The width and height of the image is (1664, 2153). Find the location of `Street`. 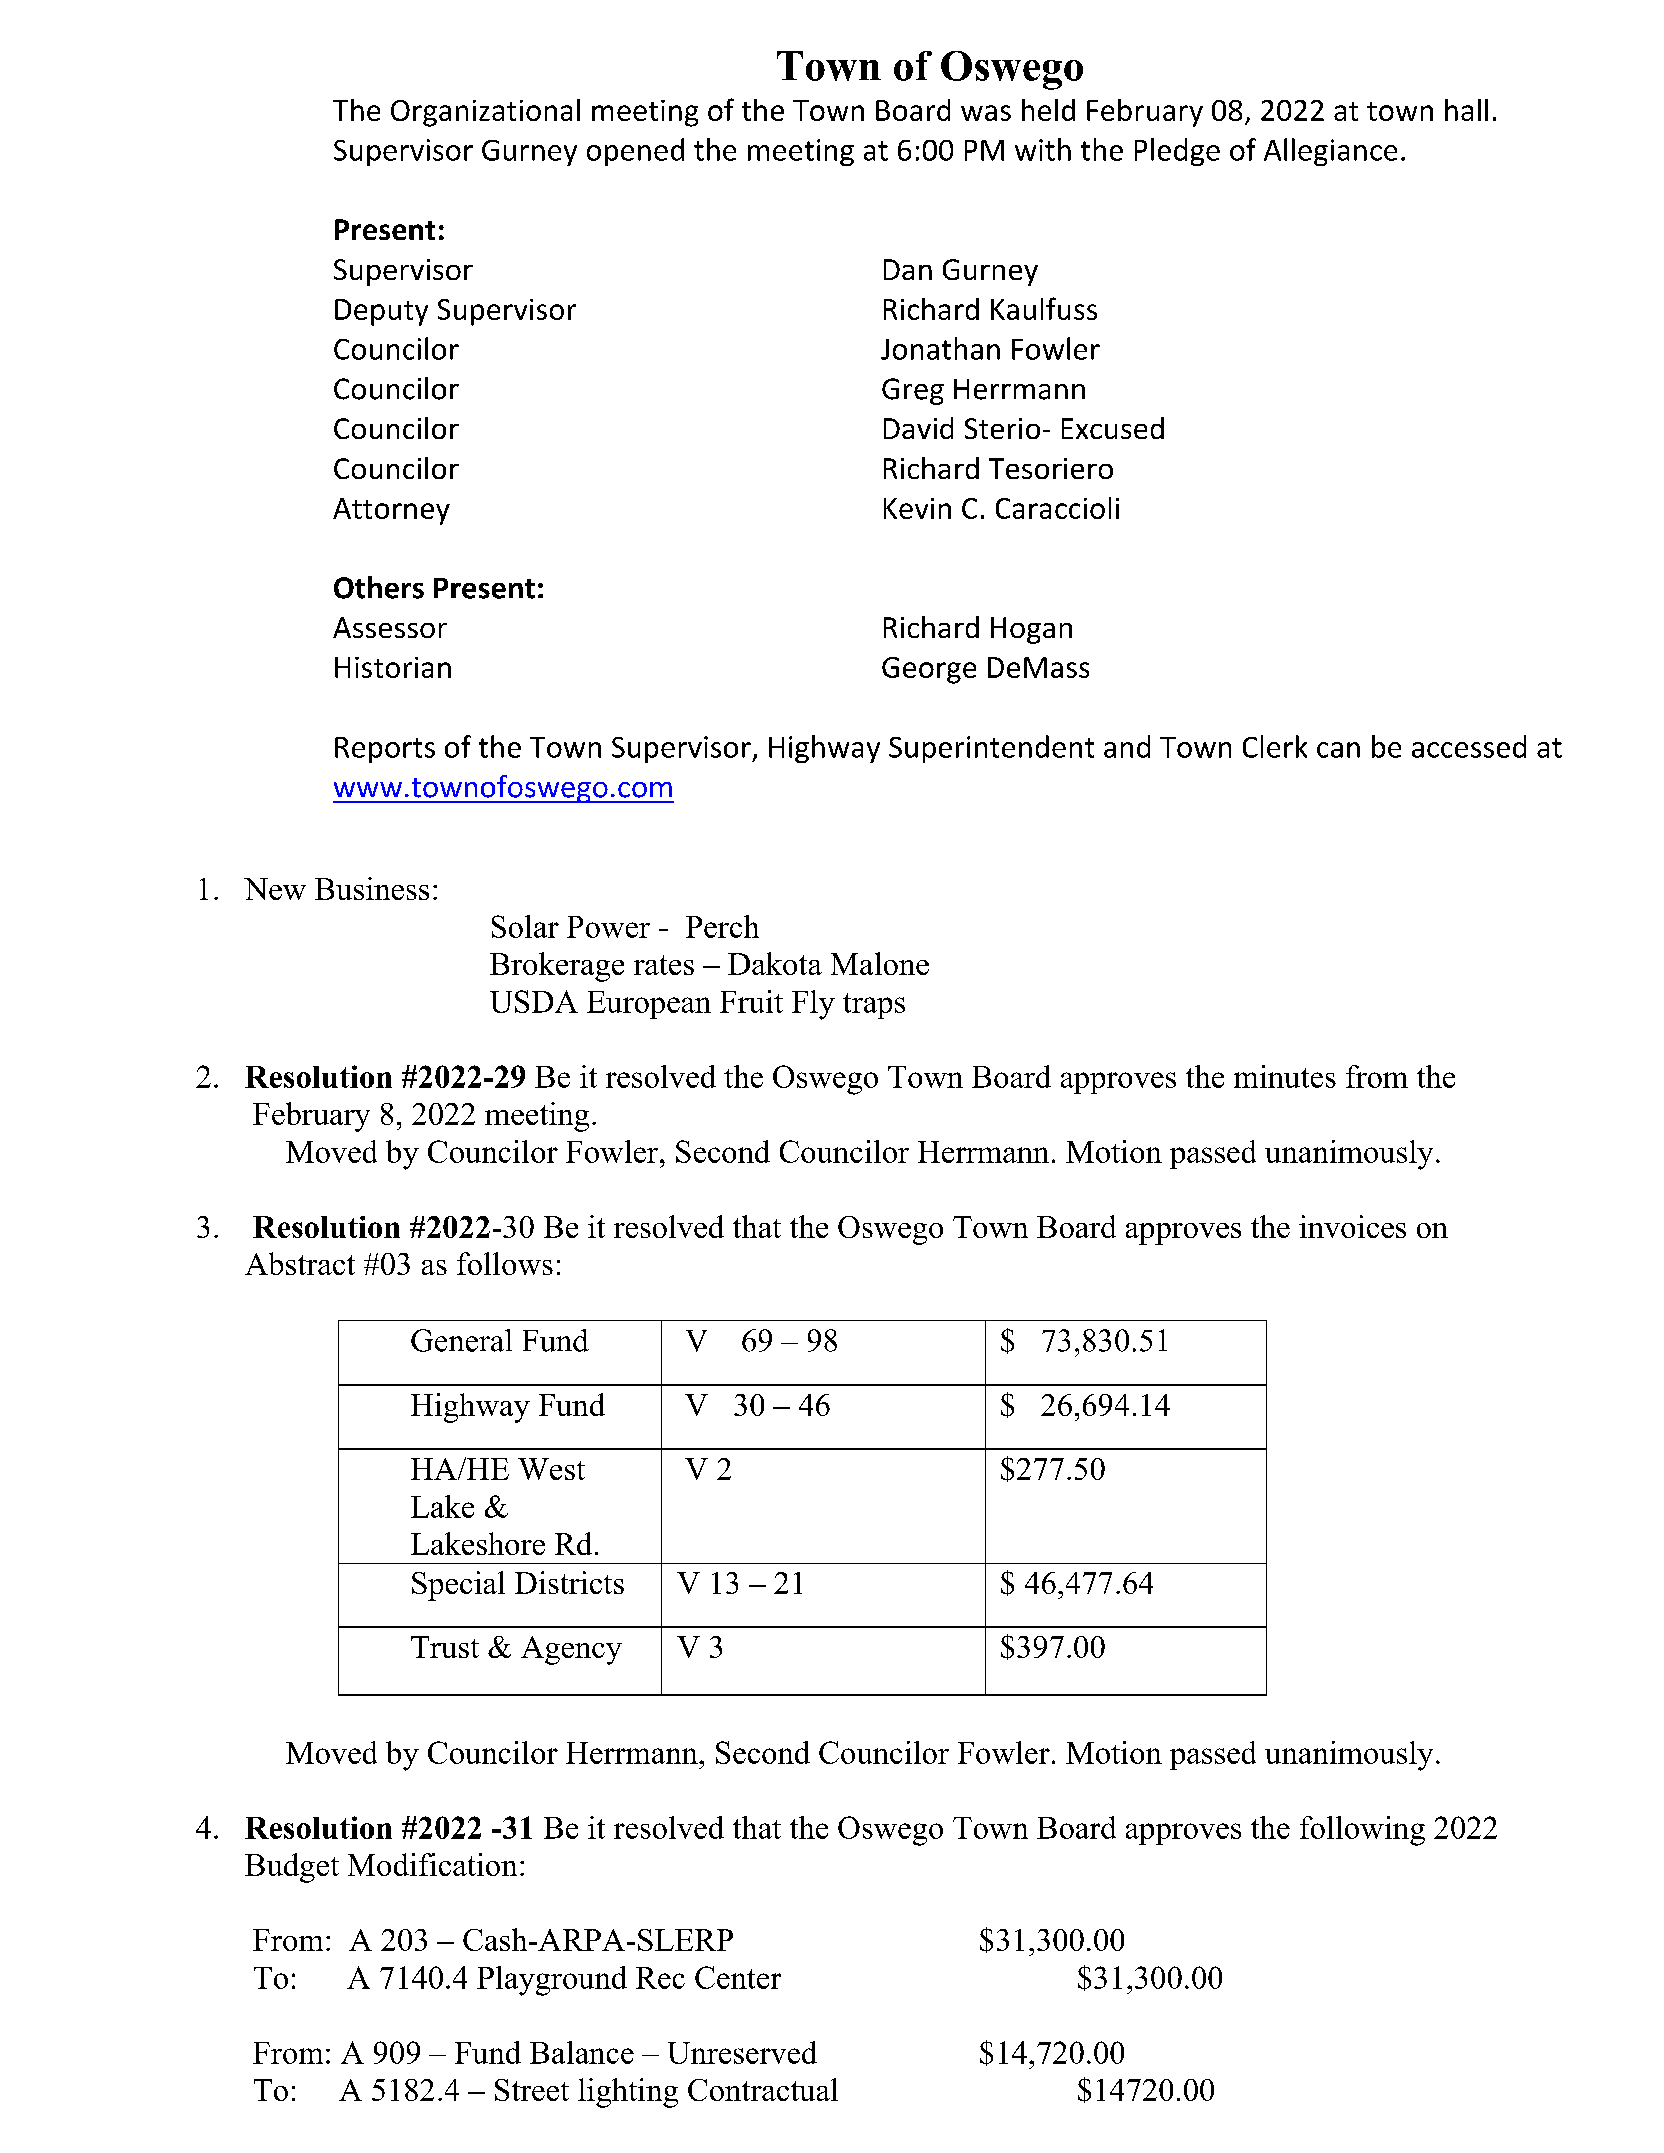

Street is located at coordinates (532, 2090).
